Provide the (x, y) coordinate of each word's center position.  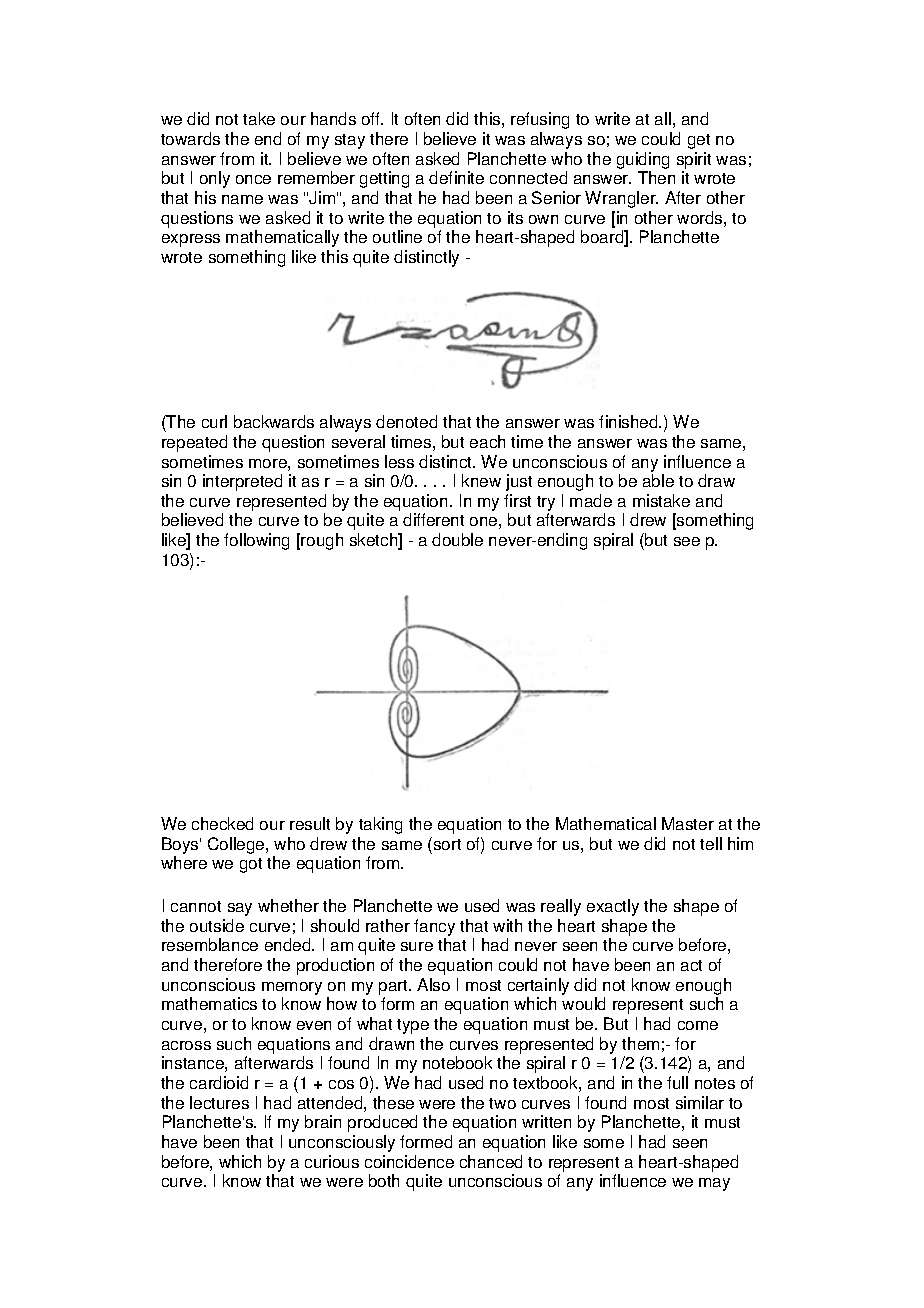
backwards (274, 421)
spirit (694, 160)
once (253, 179)
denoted (406, 421)
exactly (613, 907)
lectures (219, 1102)
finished (629, 421)
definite (456, 177)
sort (446, 843)
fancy (434, 927)
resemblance (210, 944)
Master (688, 823)
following (256, 541)
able (658, 480)
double (457, 539)
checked (222, 823)
